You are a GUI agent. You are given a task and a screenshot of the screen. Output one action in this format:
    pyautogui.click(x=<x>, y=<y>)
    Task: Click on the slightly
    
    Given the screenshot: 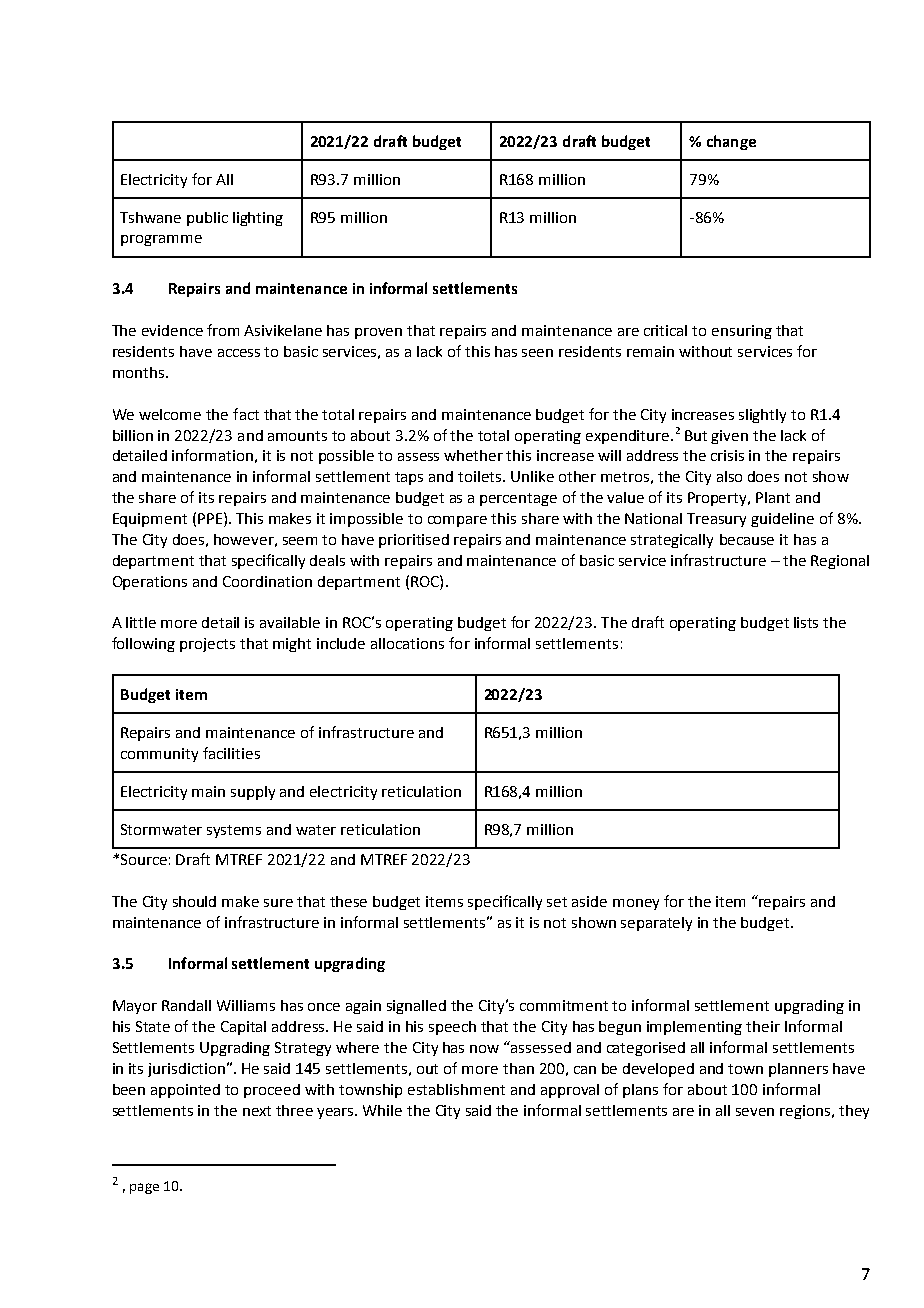 What is the action you would take?
    pyautogui.click(x=762, y=416)
